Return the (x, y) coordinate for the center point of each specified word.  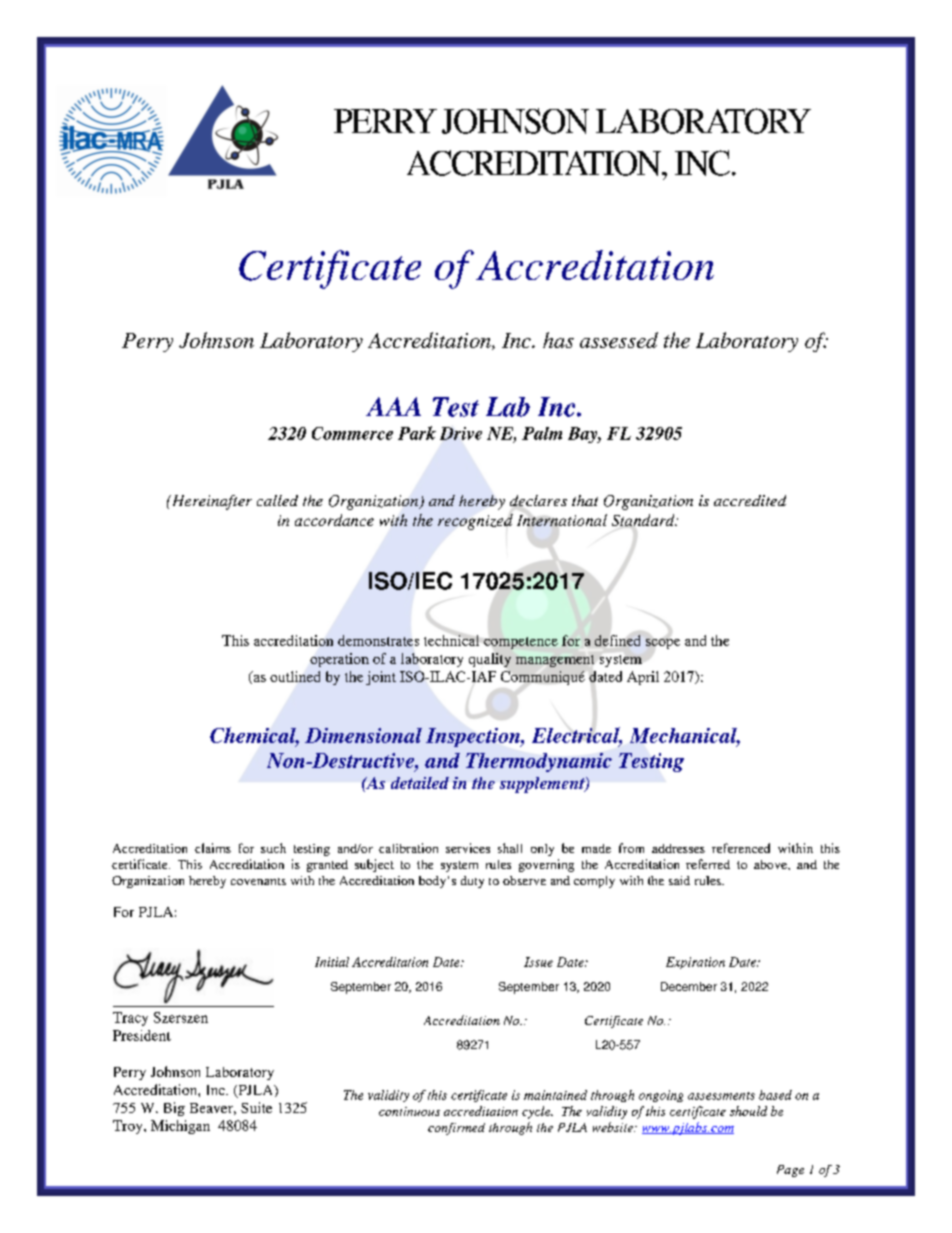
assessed (619, 340)
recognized (475, 522)
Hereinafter (210, 502)
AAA (393, 406)
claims (213, 848)
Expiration (695, 963)
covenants (258, 881)
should (748, 1111)
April (643, 678)
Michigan (180, 1127)
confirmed (456, 1129)
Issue (538, 962)
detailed (420, 783)
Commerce (352, 433)
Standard (644, 520)
